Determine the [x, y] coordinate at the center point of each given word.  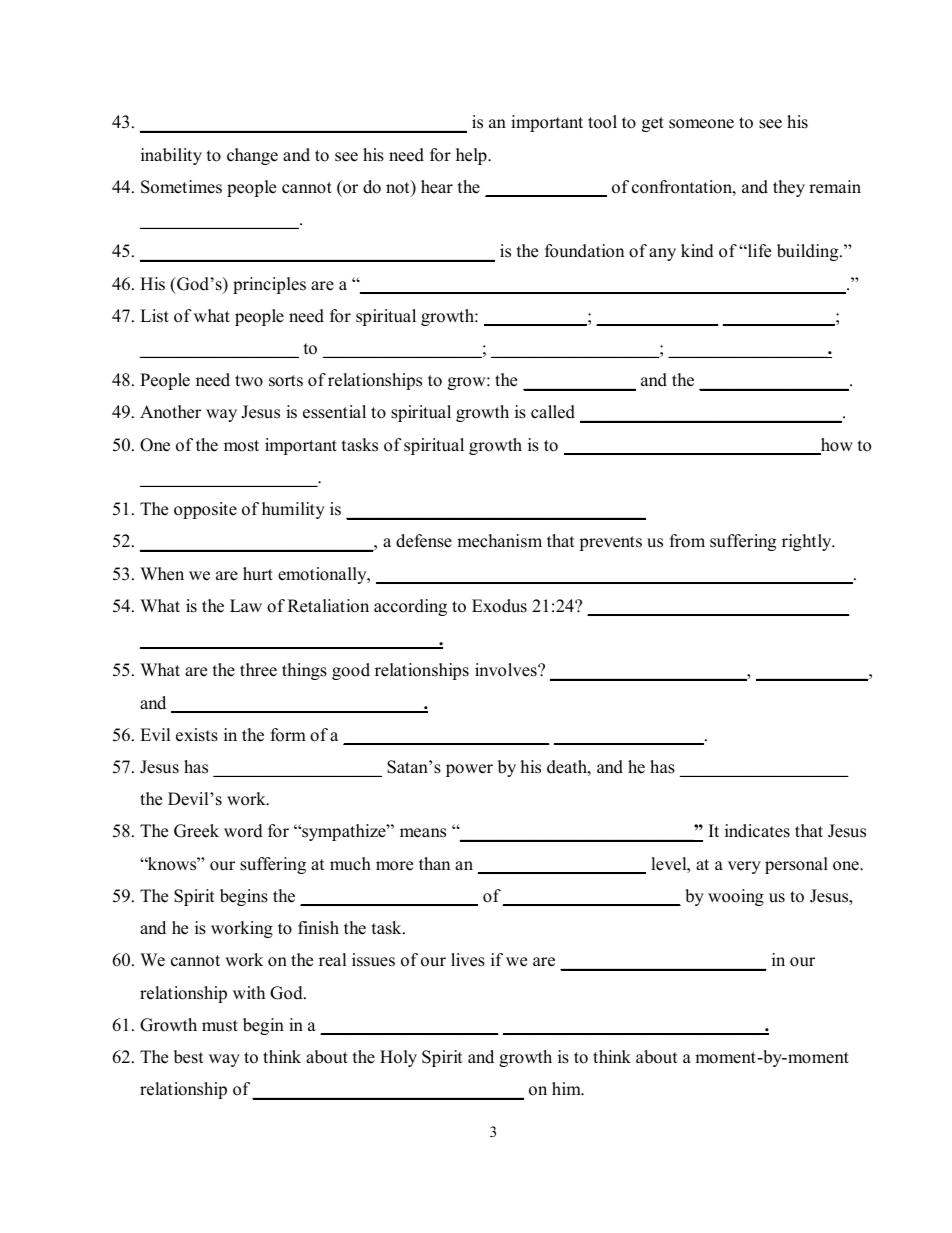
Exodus [499, 606]
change [252, 156]
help [472, 156]
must [220, 1026]
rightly [808, 542]
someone [701, 124]
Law [246, 605]
